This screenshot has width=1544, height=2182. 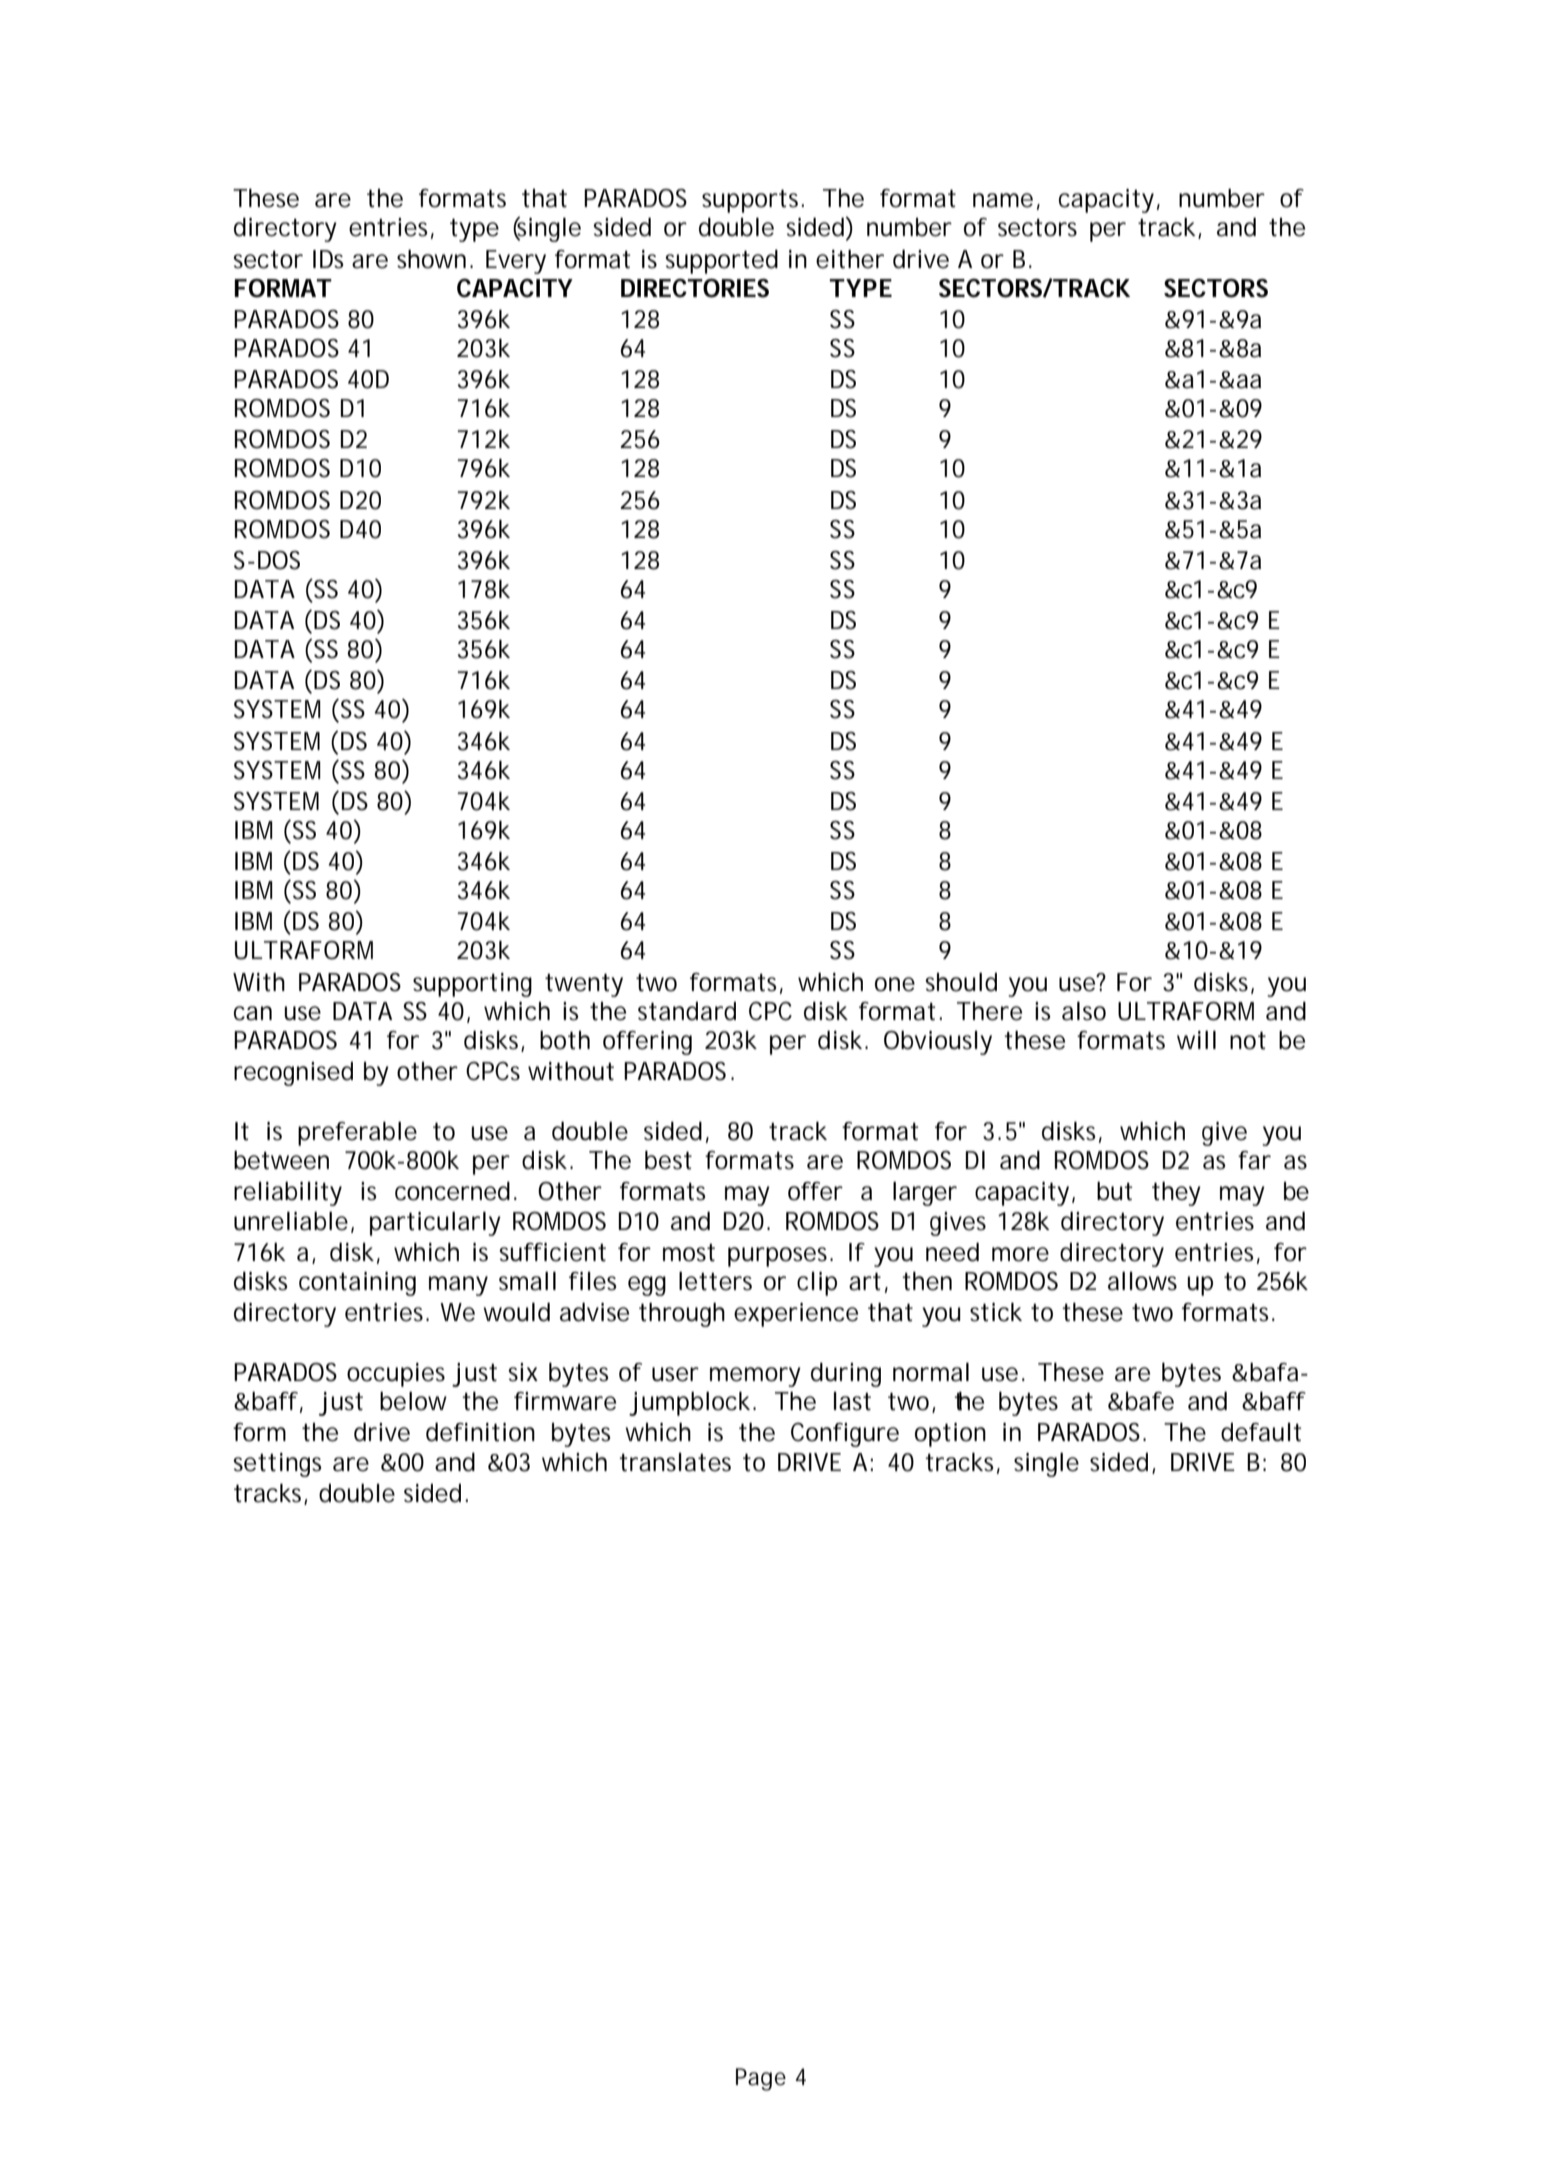 What do you see at coordinates (721, 261) in the screenshot?
I see `supported` at bounding box center [721, 261].
